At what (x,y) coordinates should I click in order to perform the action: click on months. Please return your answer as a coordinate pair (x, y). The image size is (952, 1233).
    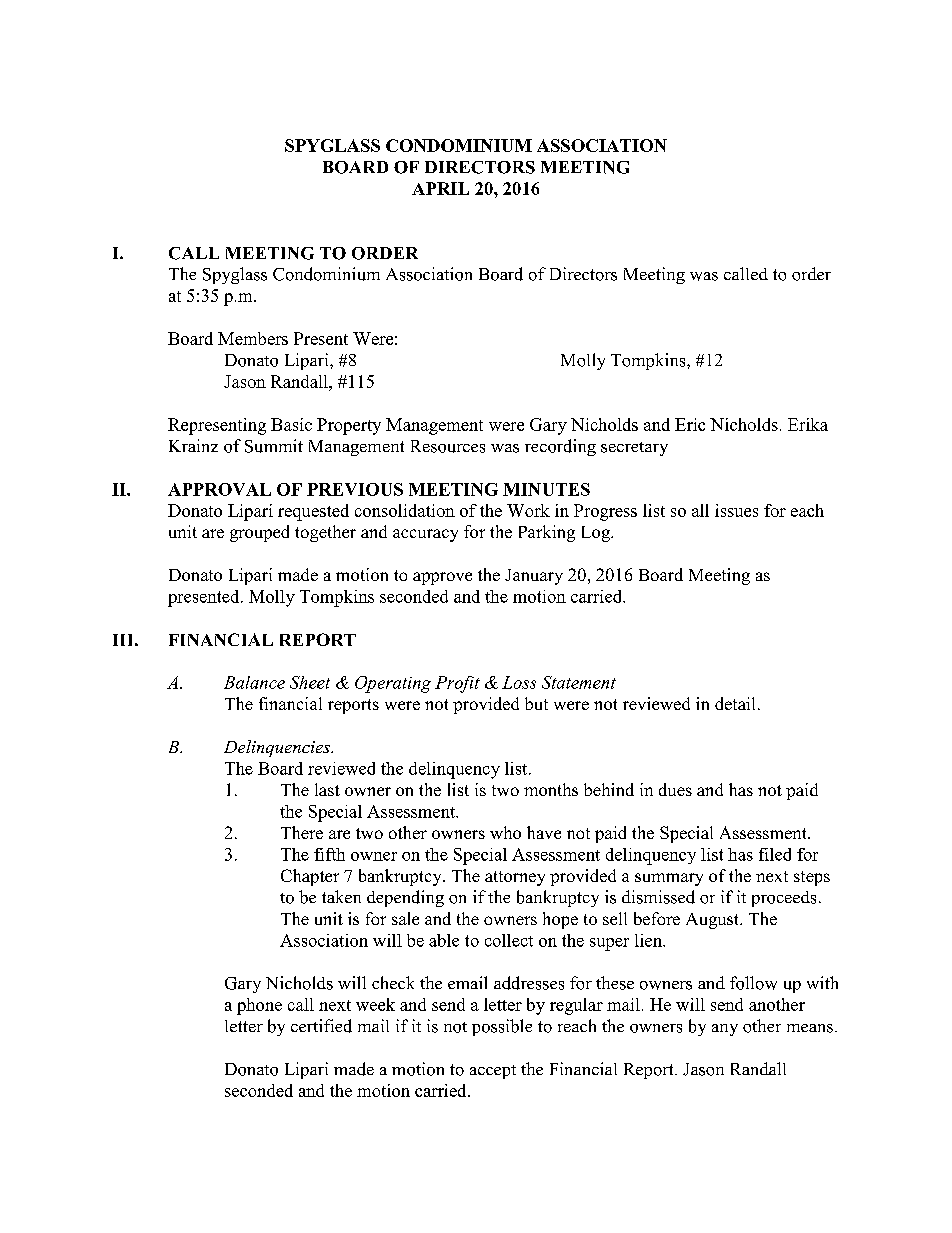
    Looking at the image, I should click on (551, 789).
